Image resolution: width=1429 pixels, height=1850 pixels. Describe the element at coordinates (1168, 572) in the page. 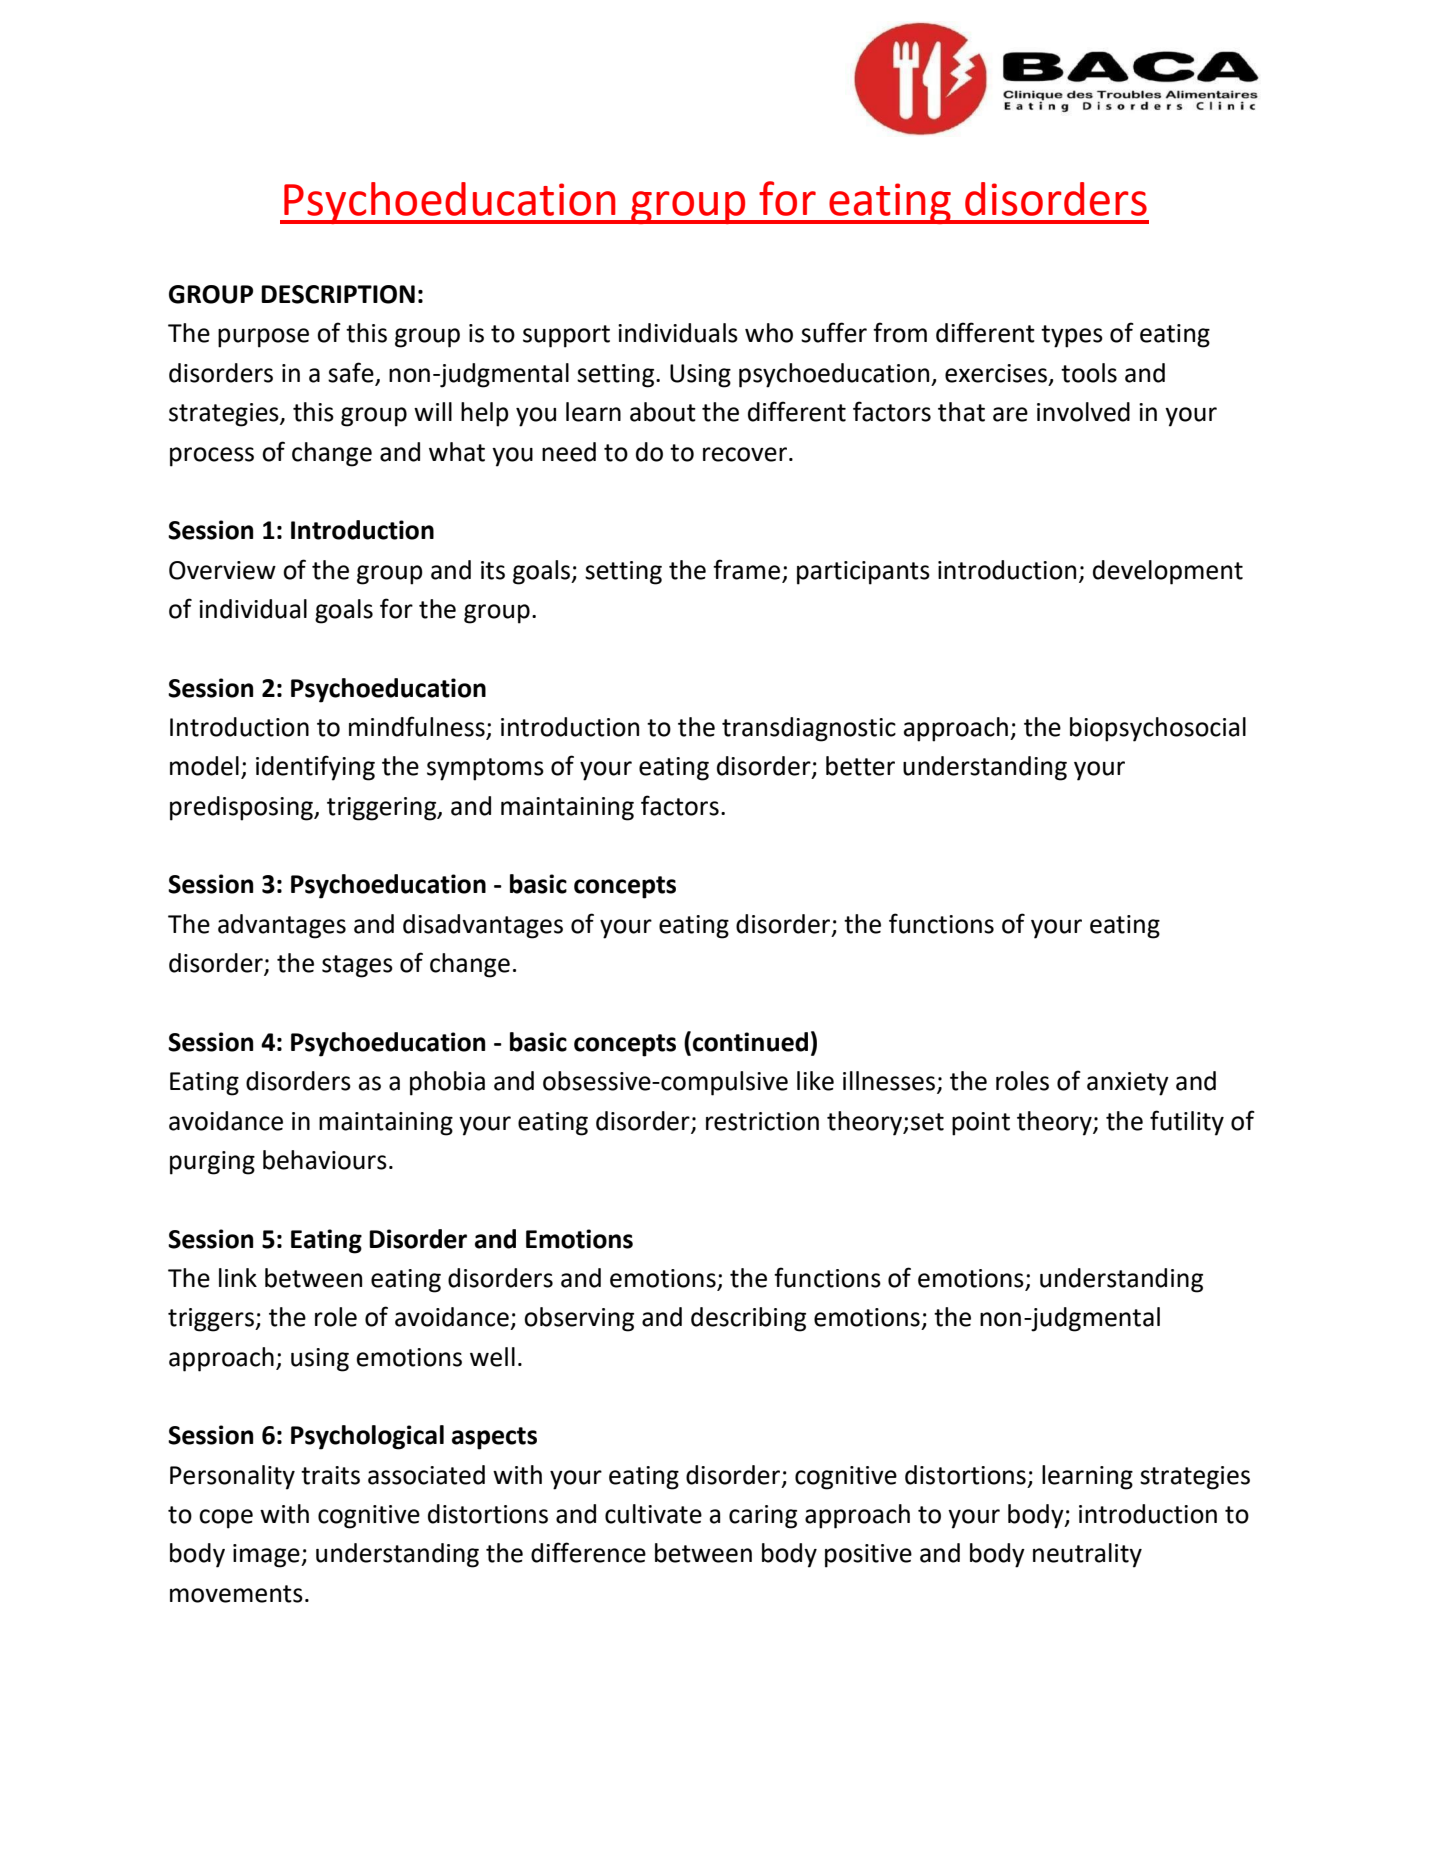

I see `development` at that location.
